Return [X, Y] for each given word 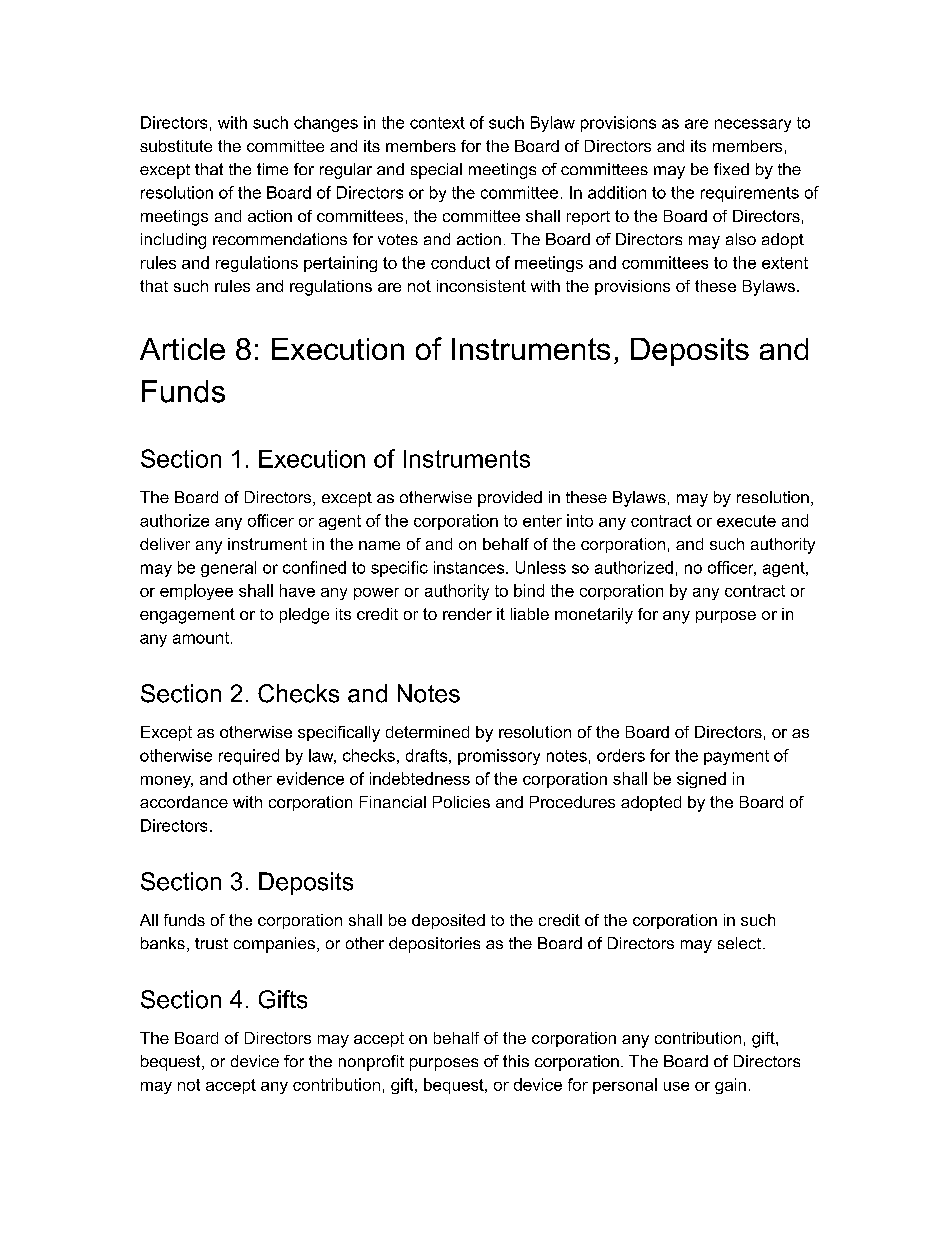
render [467, 614]
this [516, 1061]
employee [196, 592]
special [436, 171]
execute [746, 521]
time [272, 169]
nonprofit [371, 1063]
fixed [731, 169]
